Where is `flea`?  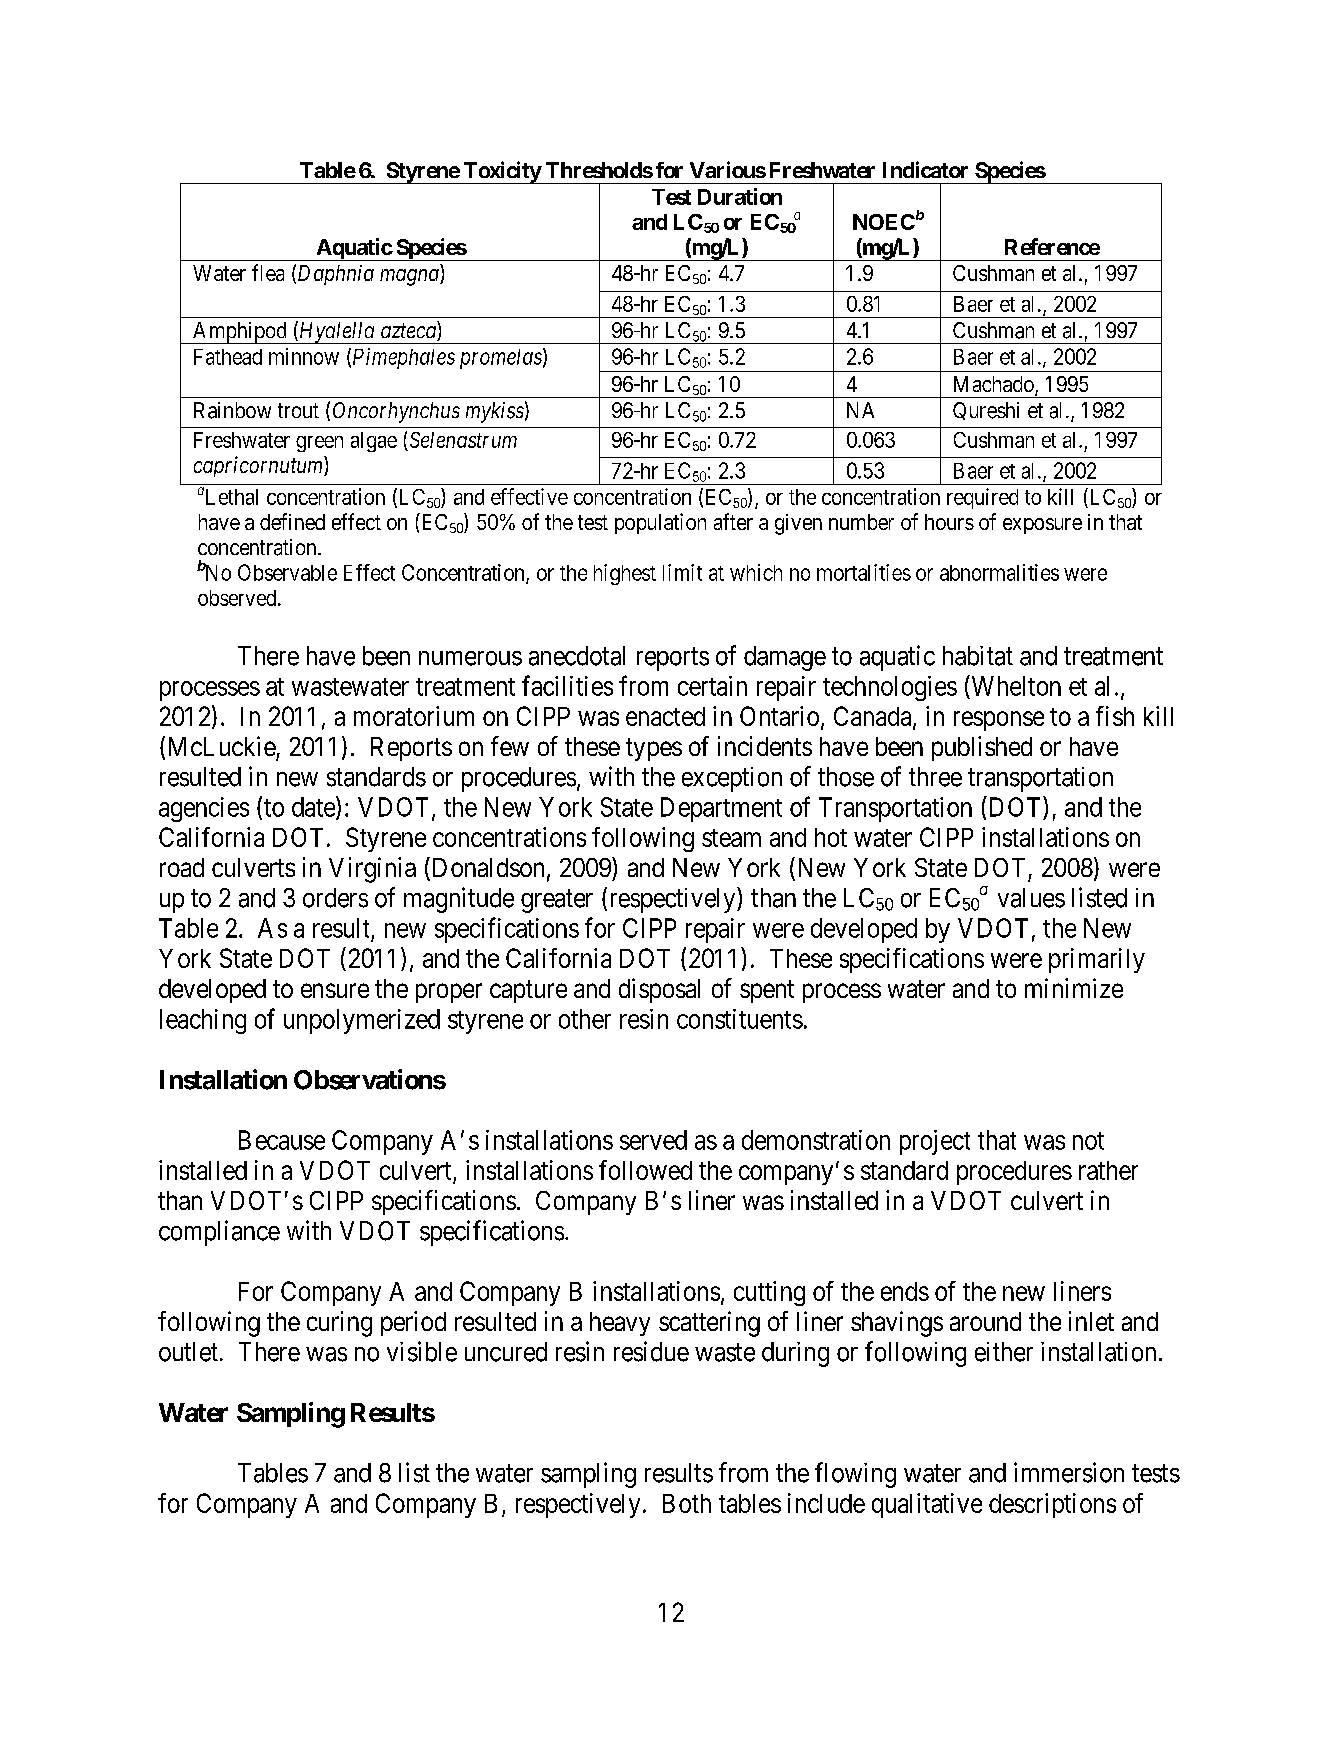
flea is located at coordinates (268, 272).
